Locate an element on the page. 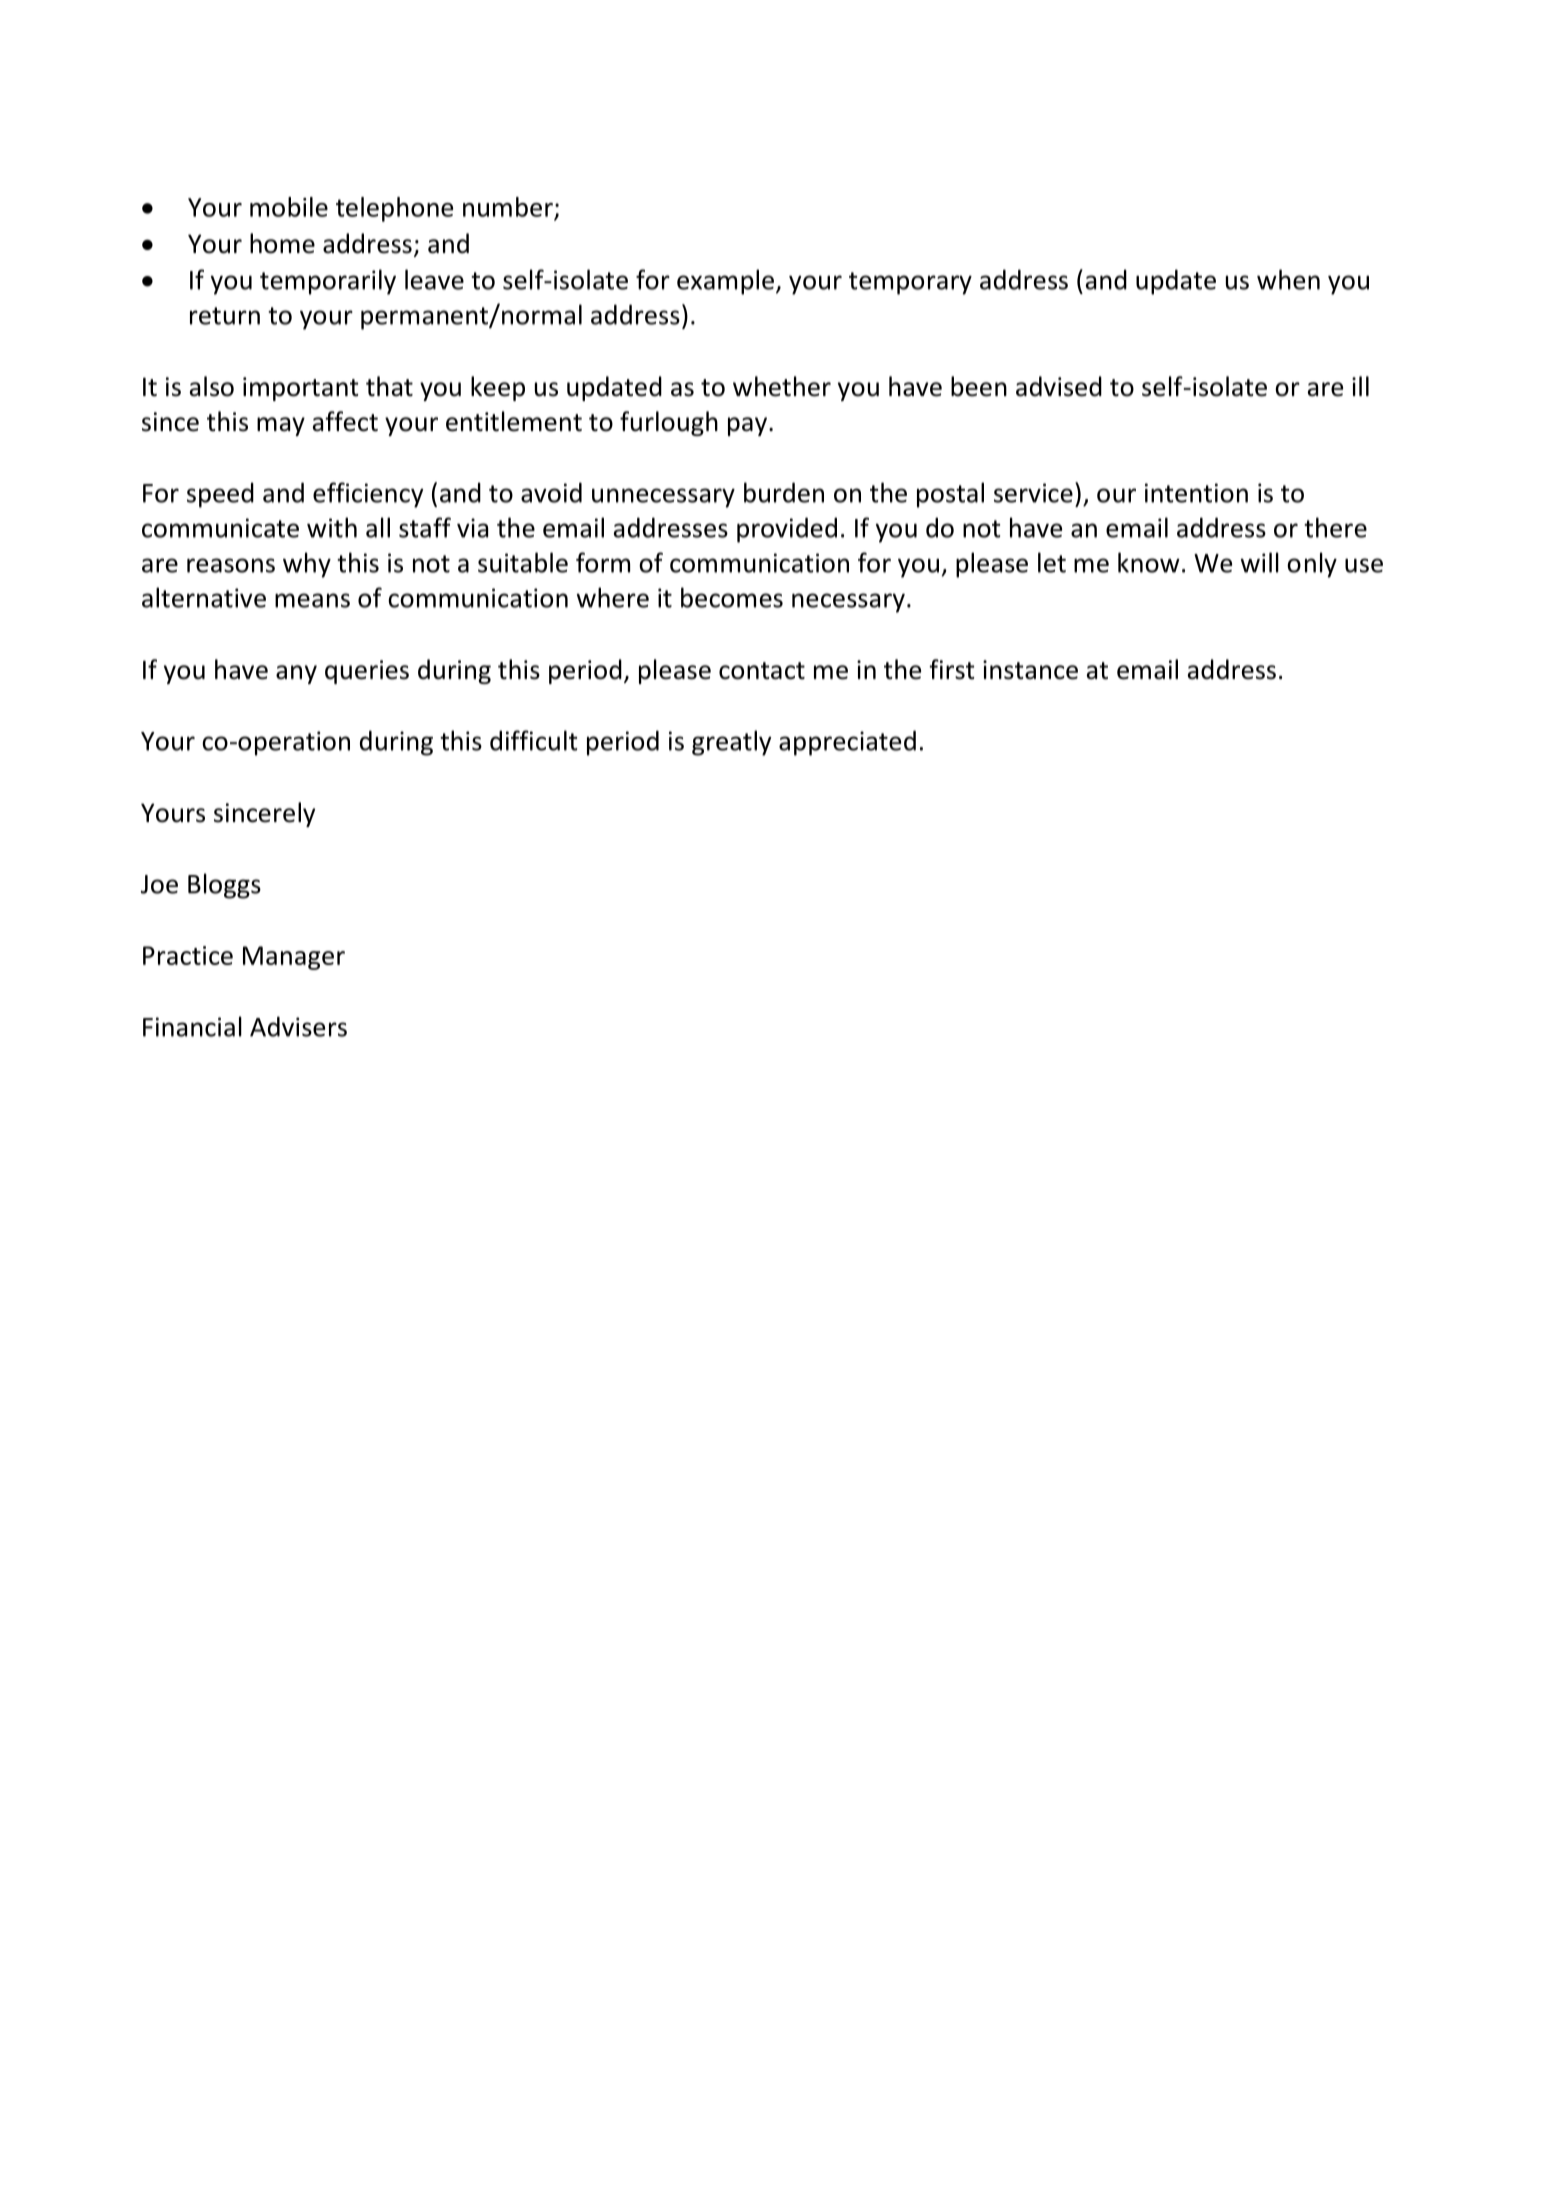 This image has width=1551, height=2194. example is located at coordinates (725, 282).
